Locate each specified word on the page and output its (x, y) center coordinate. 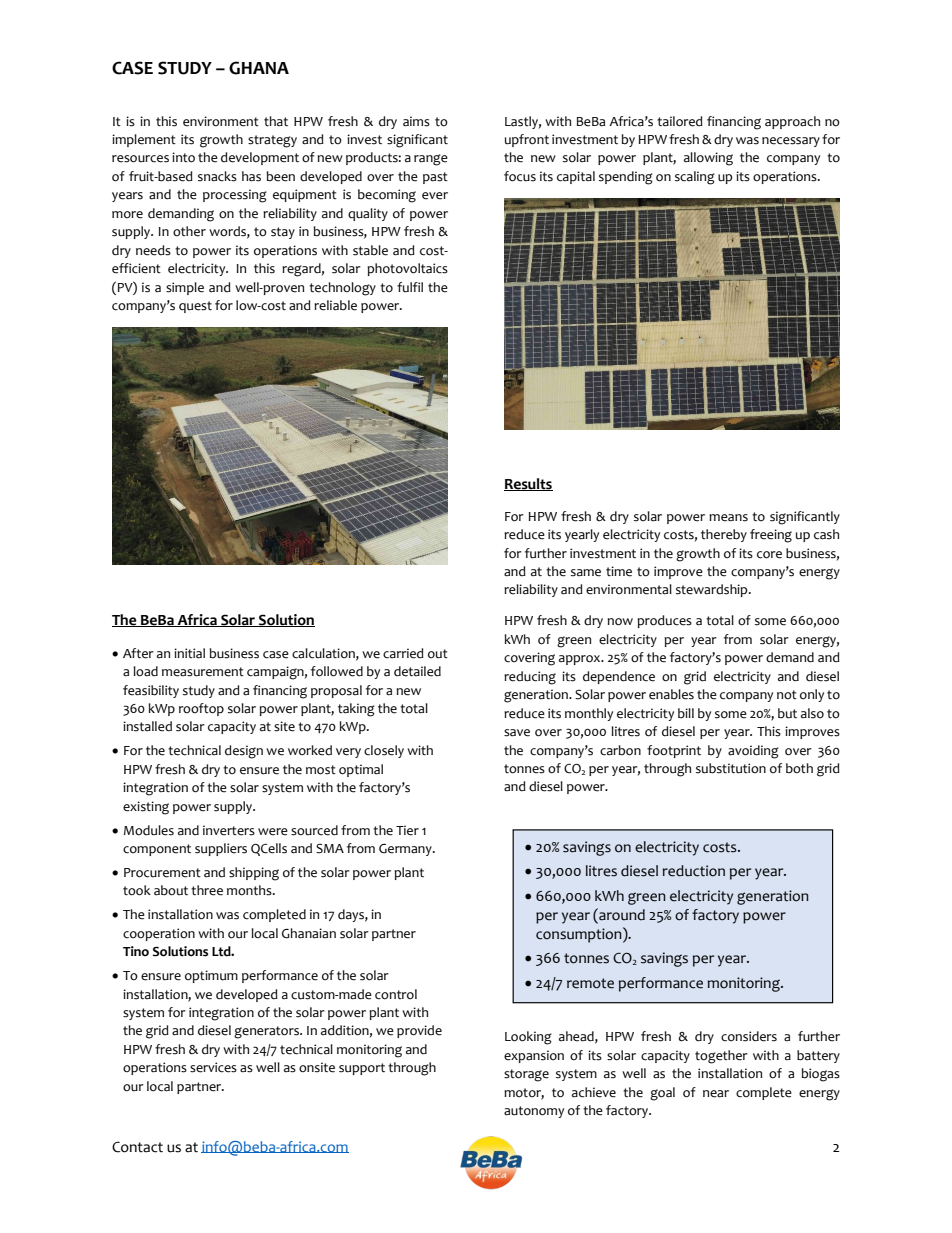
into (183, 157)
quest (195, 307)
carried (403, 653)
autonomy (534, 1112)
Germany (406, 850)
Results (528, 484)
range (431, 160)
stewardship (713, 590)
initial (189, 653)
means (728, 518)
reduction (694, 871)
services (213, 1067)
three (207, 890)
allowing (708, 159)
